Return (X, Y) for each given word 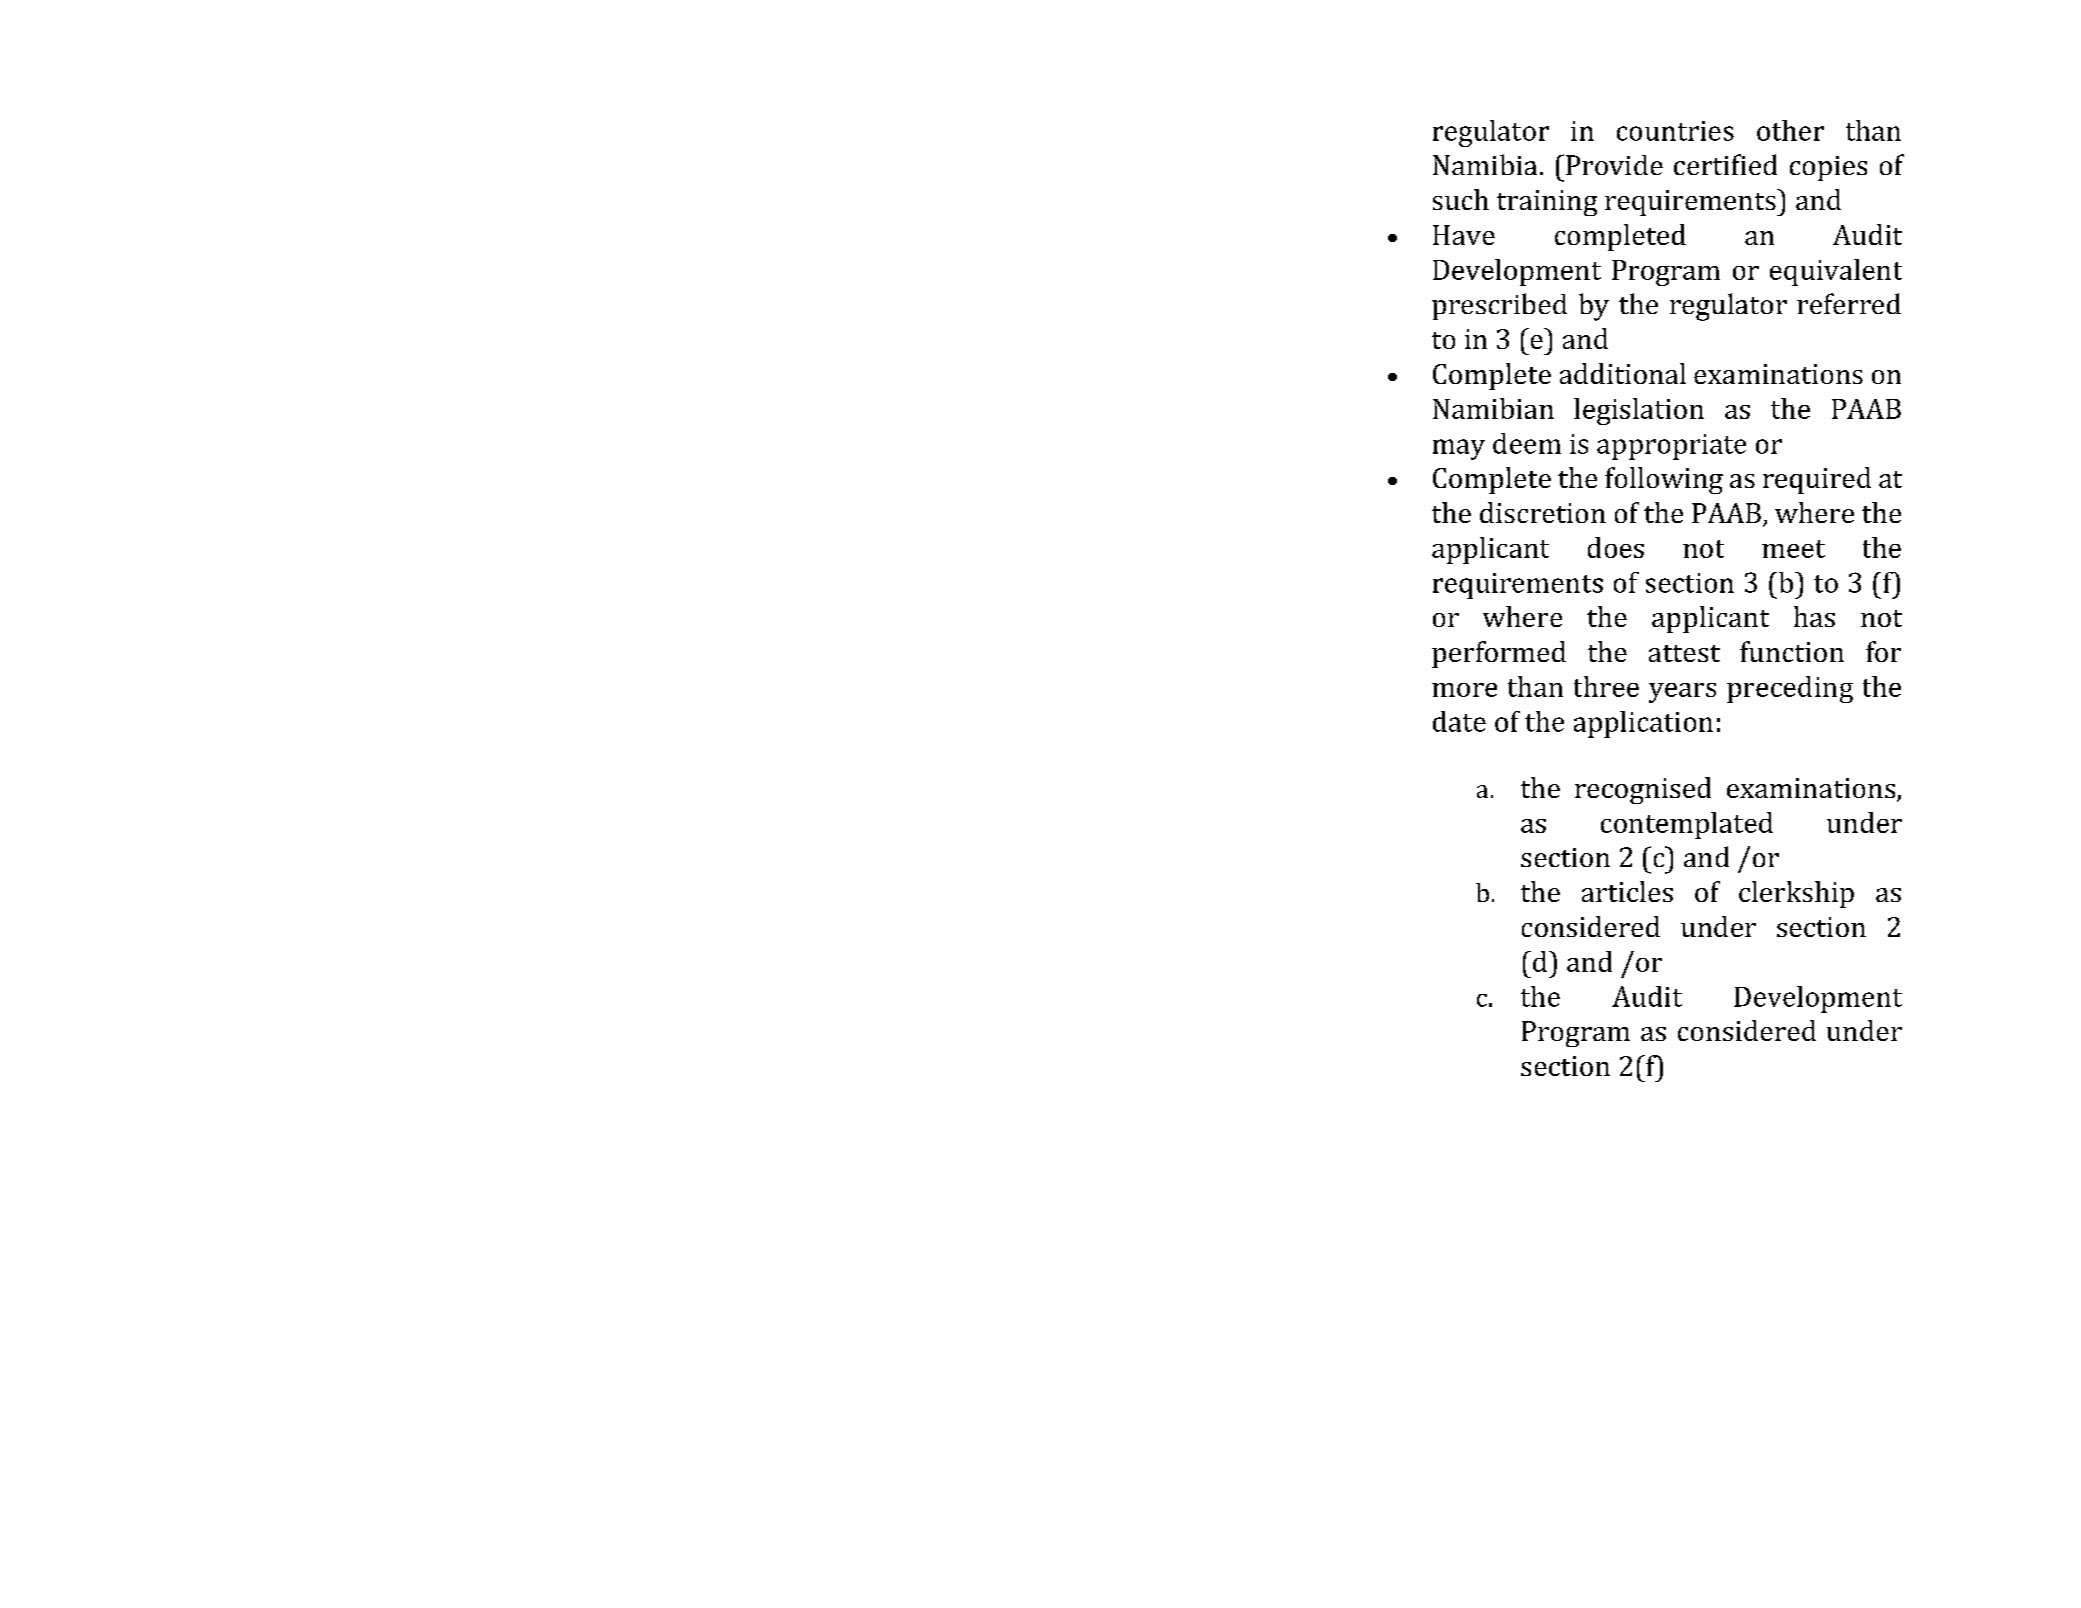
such (1461, 199)
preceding (1790, 689)
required (1817, 480)
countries (1675, 131)
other (1790, 130)
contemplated (1687, 825)
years (1682, 693)
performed (1499, 654)
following (1664, 480)
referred (1849, 303)
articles (1627, 891)
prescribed (1499, 306)
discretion (1543, 512)
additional (1623, 373)
